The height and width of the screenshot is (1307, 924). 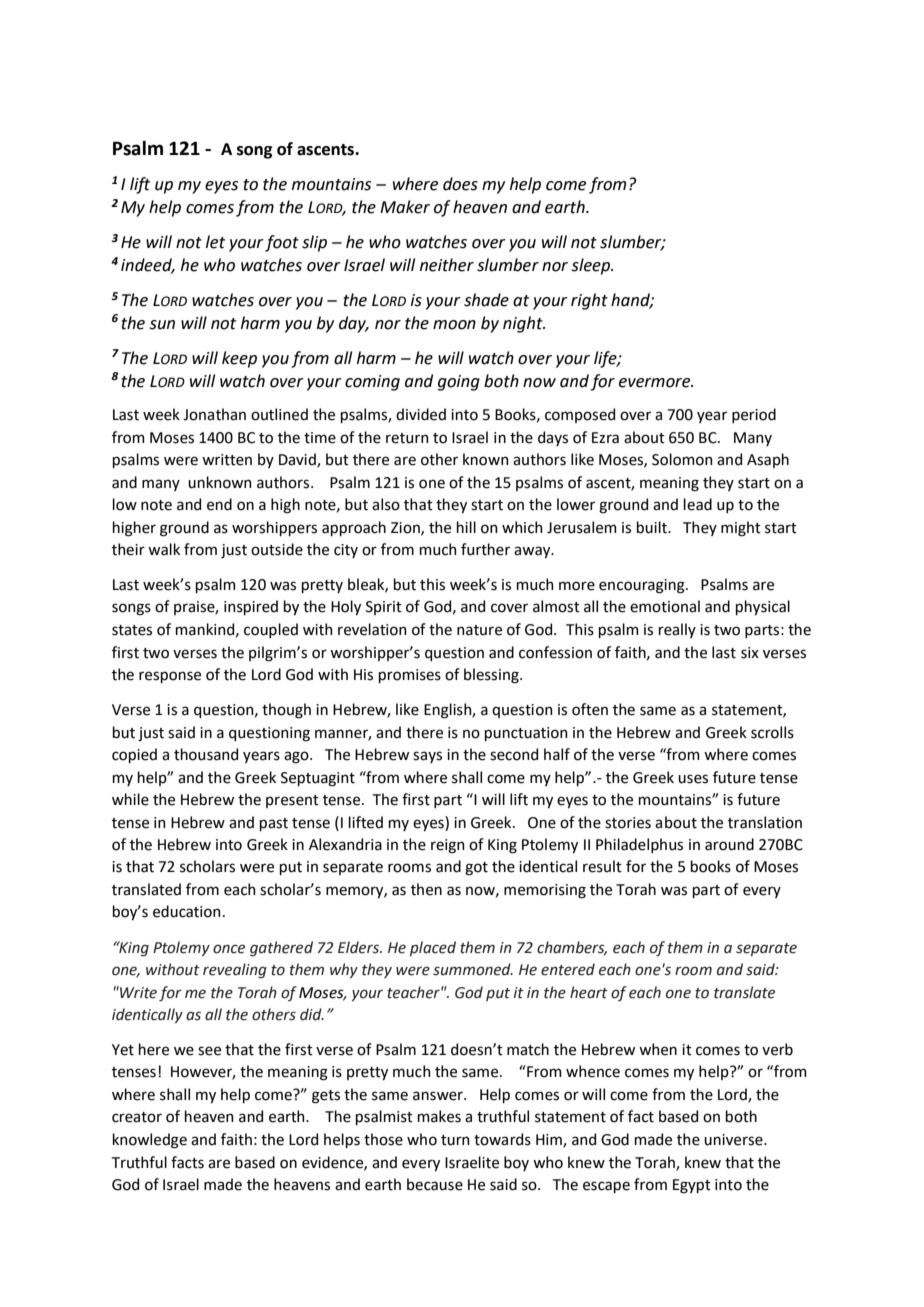 I want to click on Jonathan, so click(x=214, y=414).
